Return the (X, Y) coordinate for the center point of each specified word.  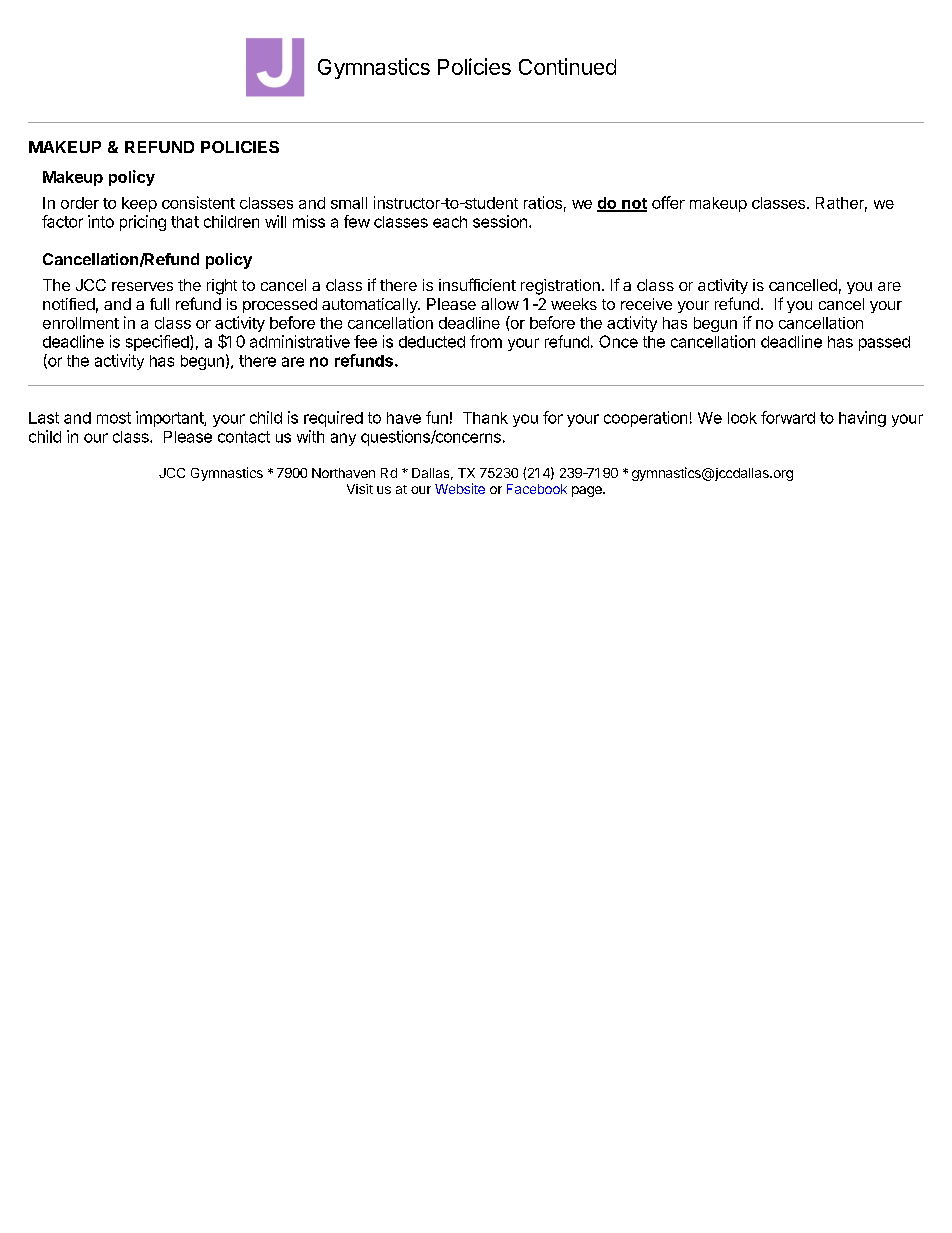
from (486, 341)
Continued (567, 66)
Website (460, 488)
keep (139, 204)
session (500, 221)
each (450, 222)
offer (668, 202)
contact (244, 437)
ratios (543, 202)
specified (158, 343)
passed (884, 343)
